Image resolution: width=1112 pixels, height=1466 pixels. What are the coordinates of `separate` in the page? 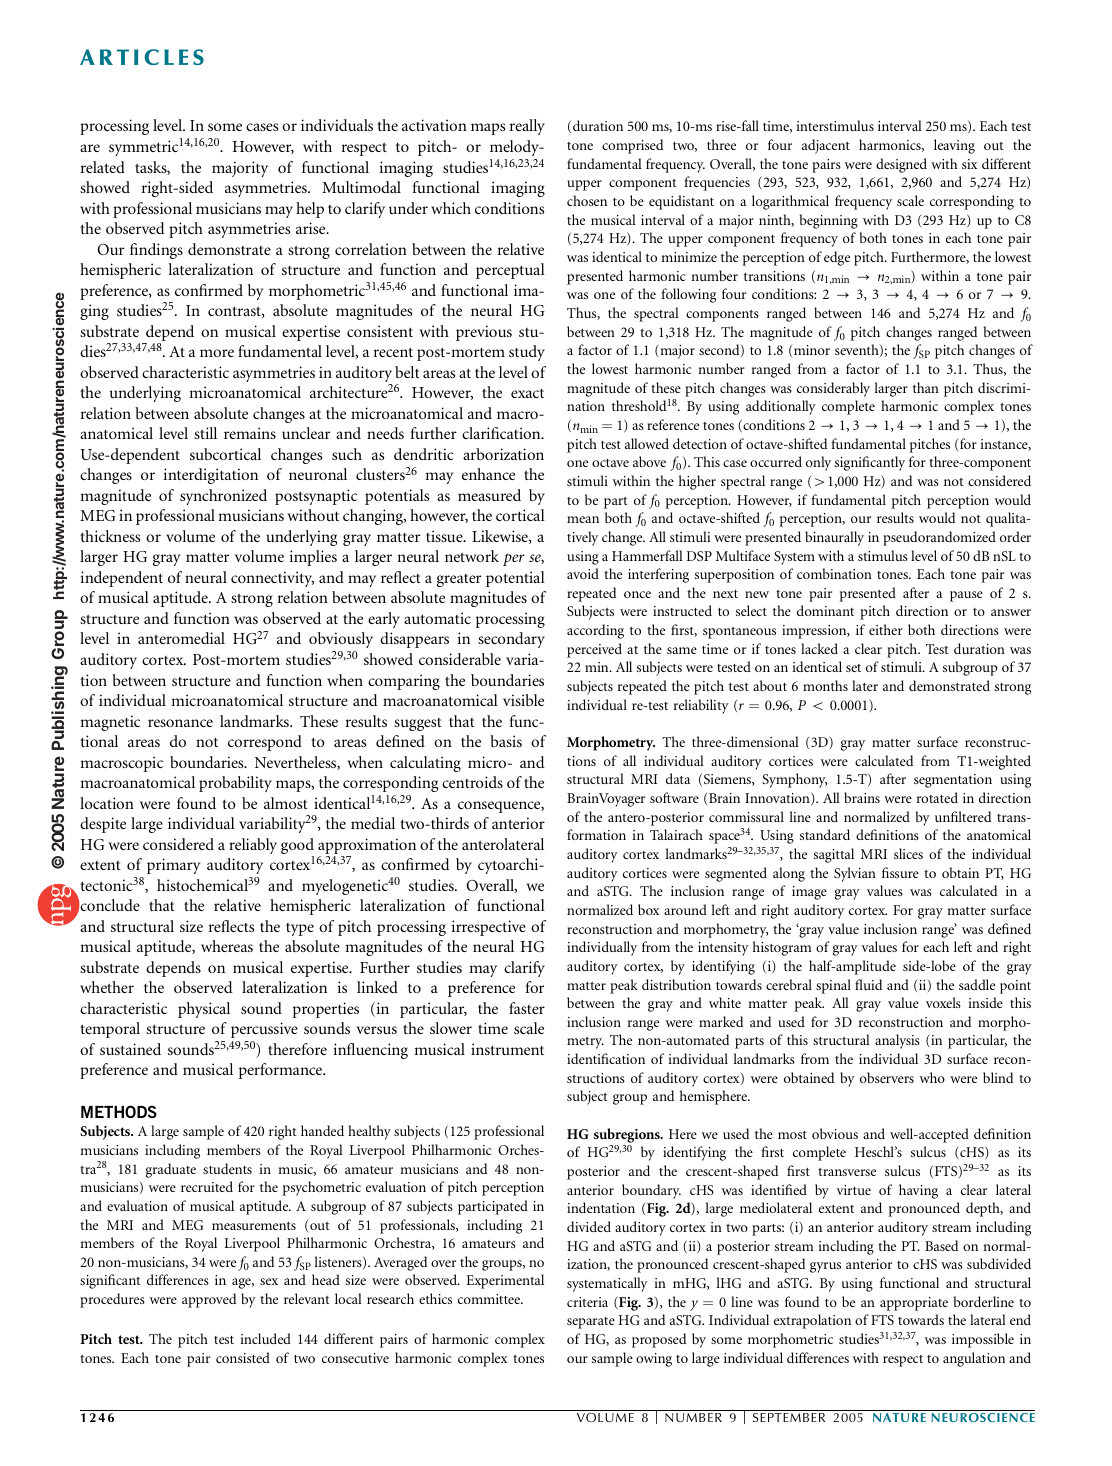 It's located at (591, 1323).
